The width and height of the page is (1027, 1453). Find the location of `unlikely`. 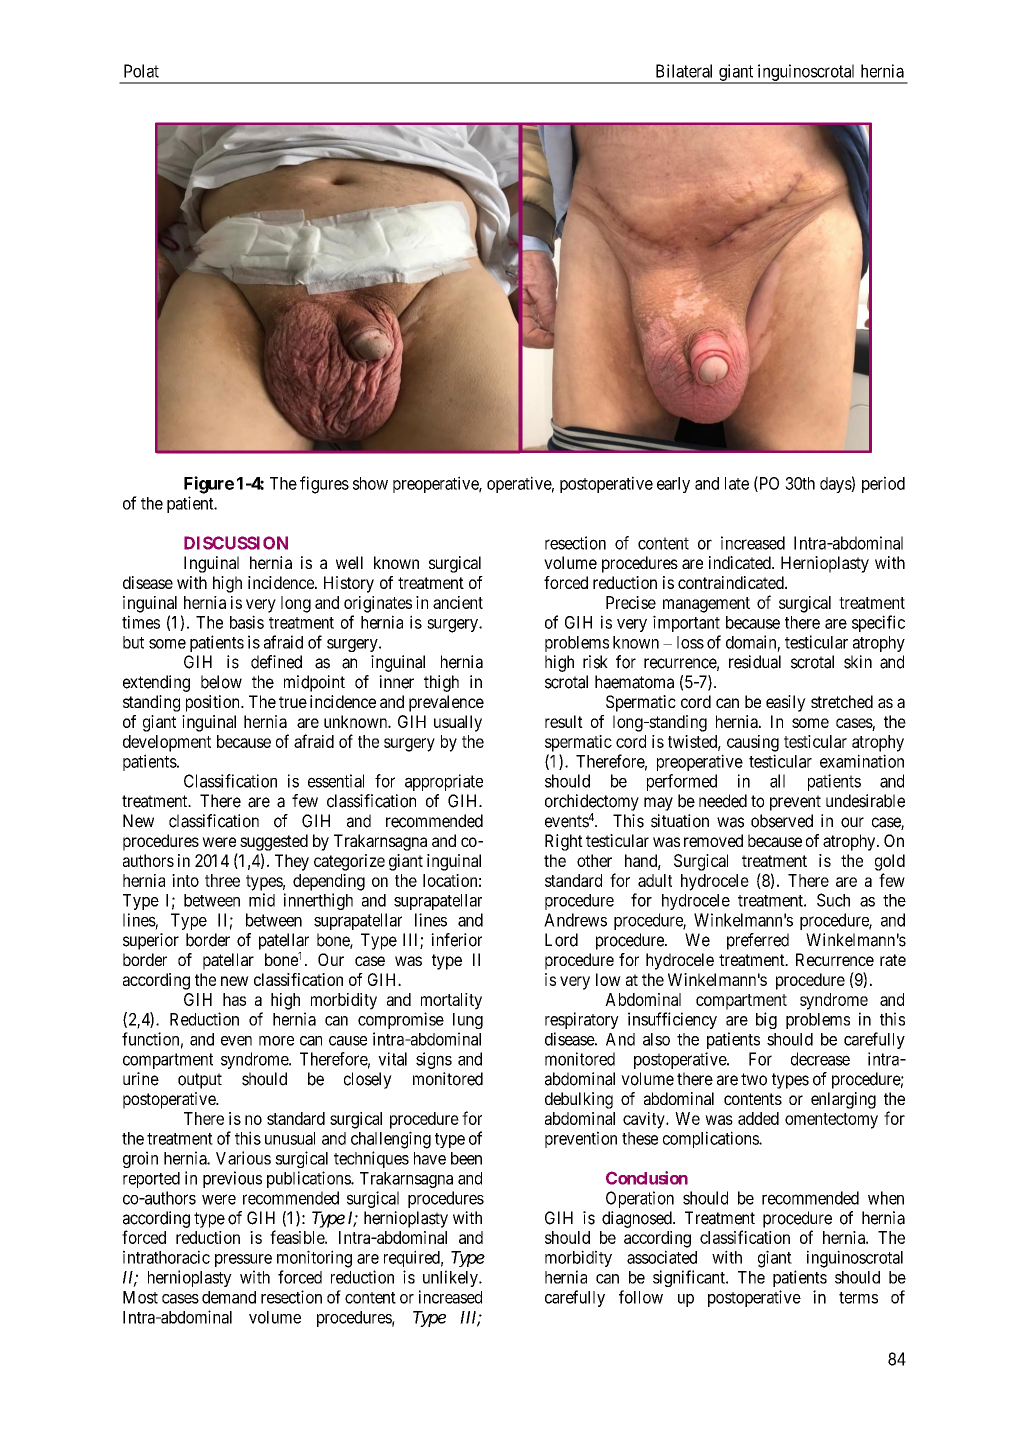

unlikely is located at coordinates (451, 1278).
